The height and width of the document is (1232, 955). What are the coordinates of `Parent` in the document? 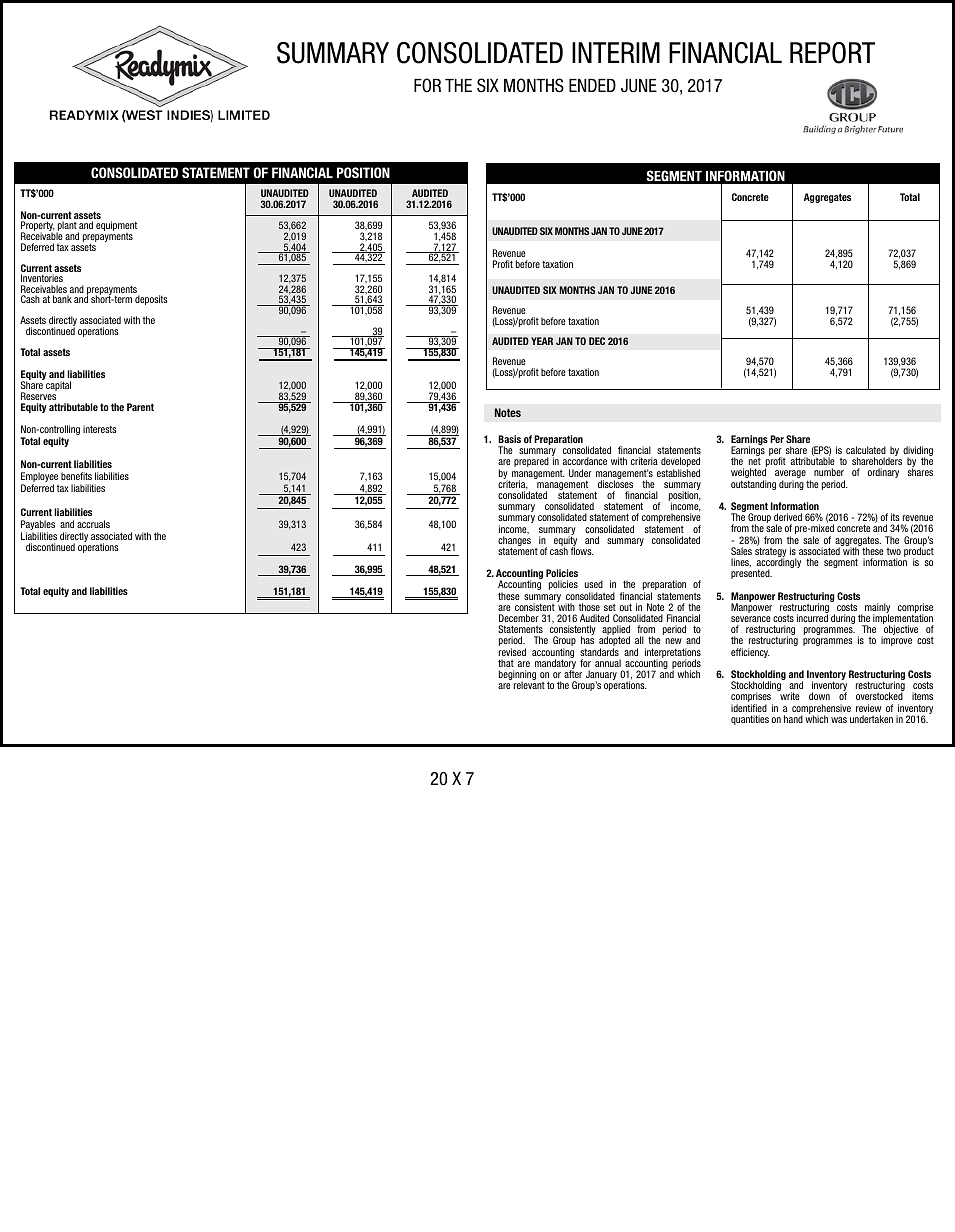 It's located at (140, 407).
